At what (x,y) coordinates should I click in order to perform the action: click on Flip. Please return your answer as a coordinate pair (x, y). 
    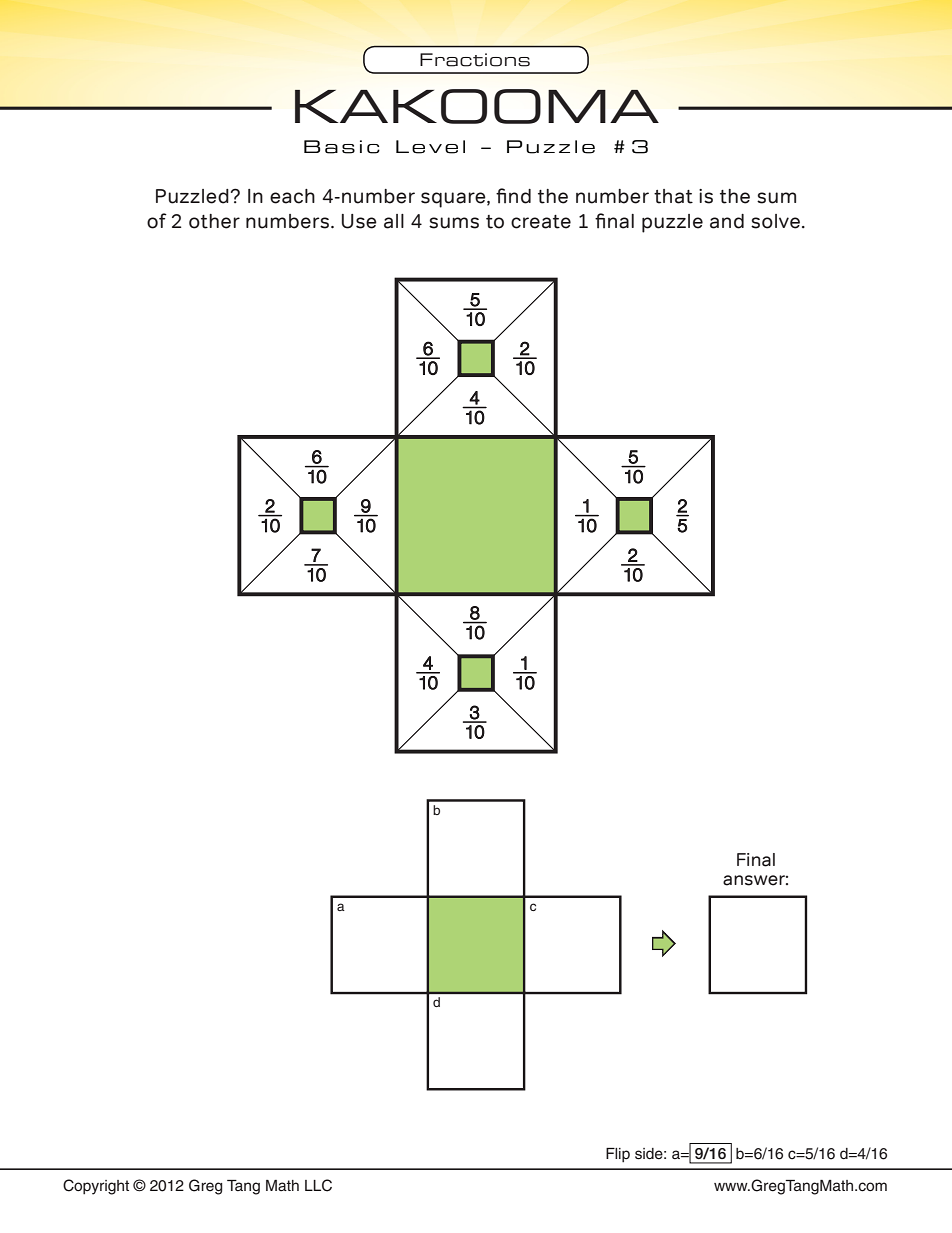
    Looking at the image, I should click on (618, 1155).
